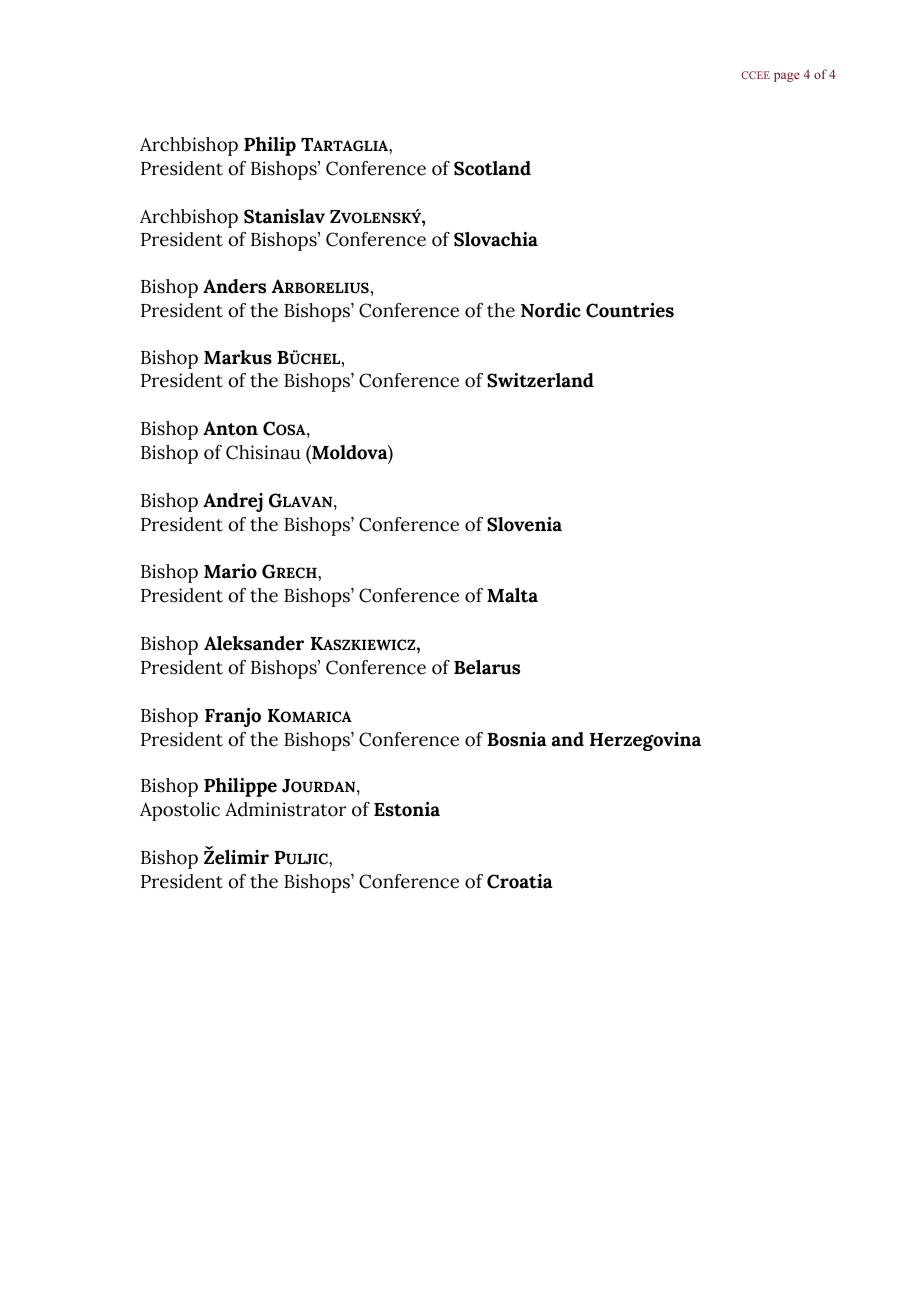 The width and height of the screenshot is (924, 1308). What do you see at coordinates (645, 741) in the screenshot?
I see `Herzegovina` at bounding box center [645, 741].
